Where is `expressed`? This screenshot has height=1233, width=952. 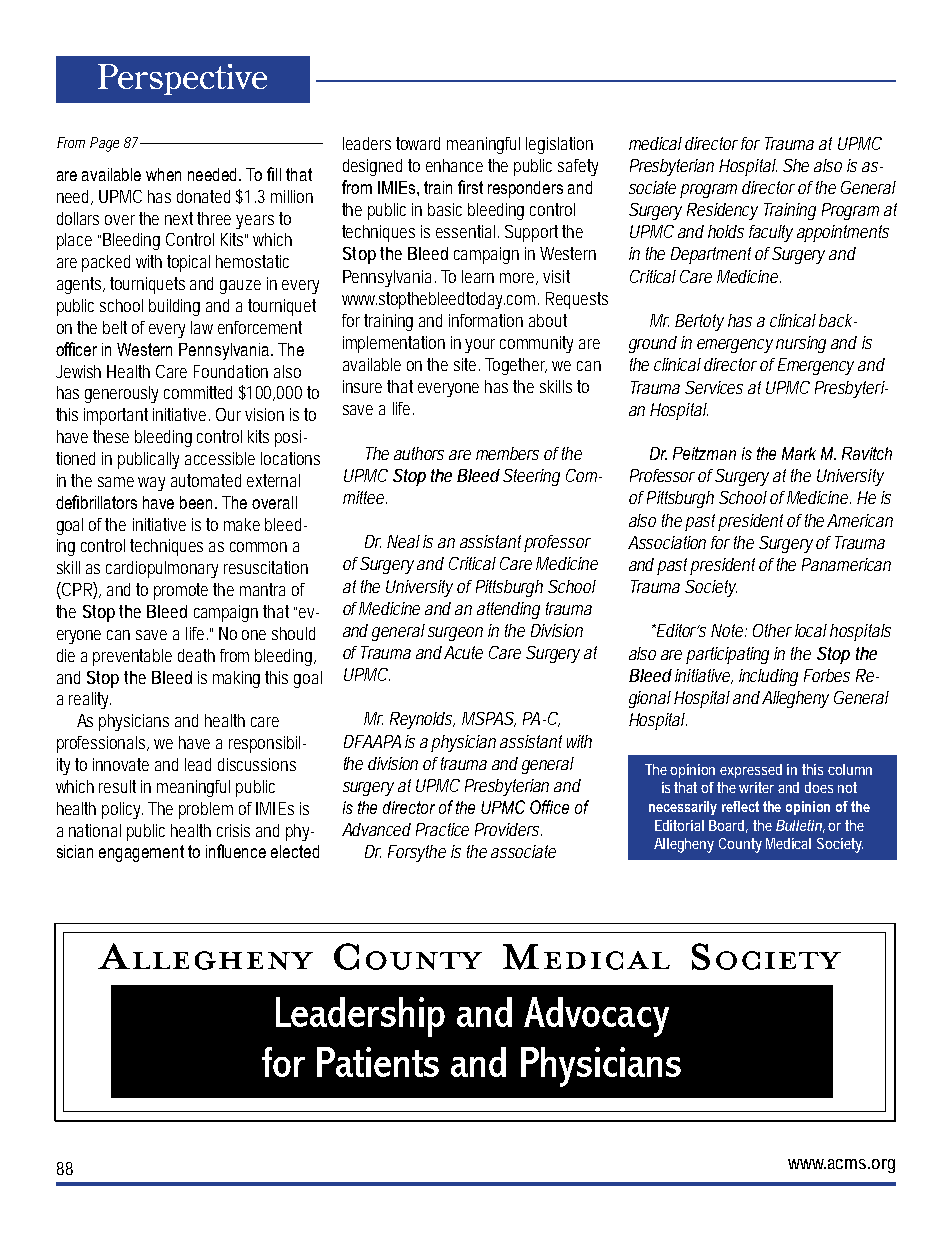
expressed is located at coordinates (751, 771).
